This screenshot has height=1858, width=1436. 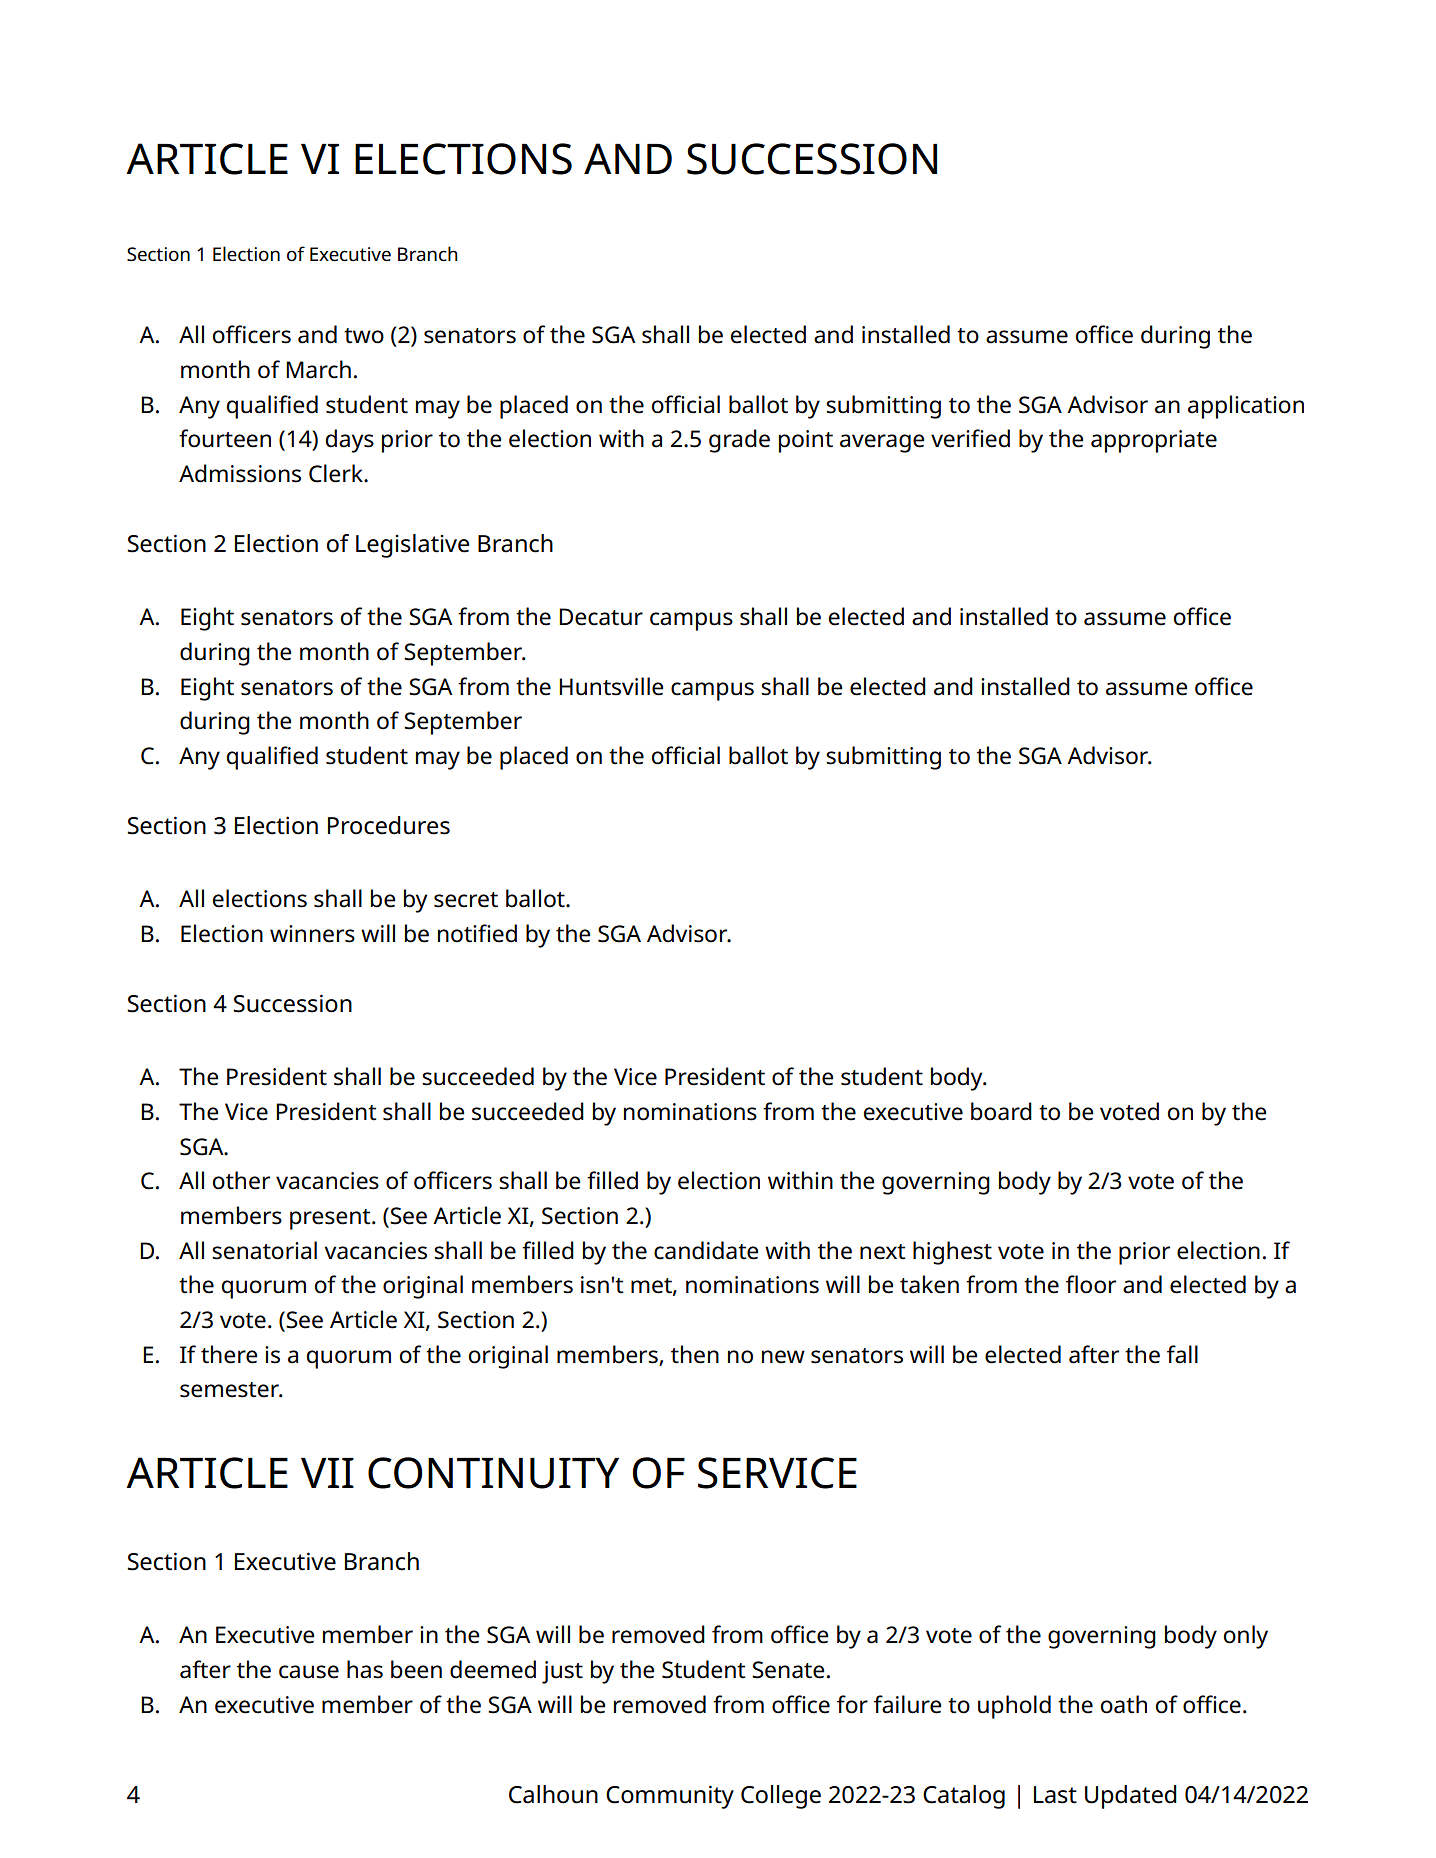 I want to click on March, so click(x=318, y=369).
